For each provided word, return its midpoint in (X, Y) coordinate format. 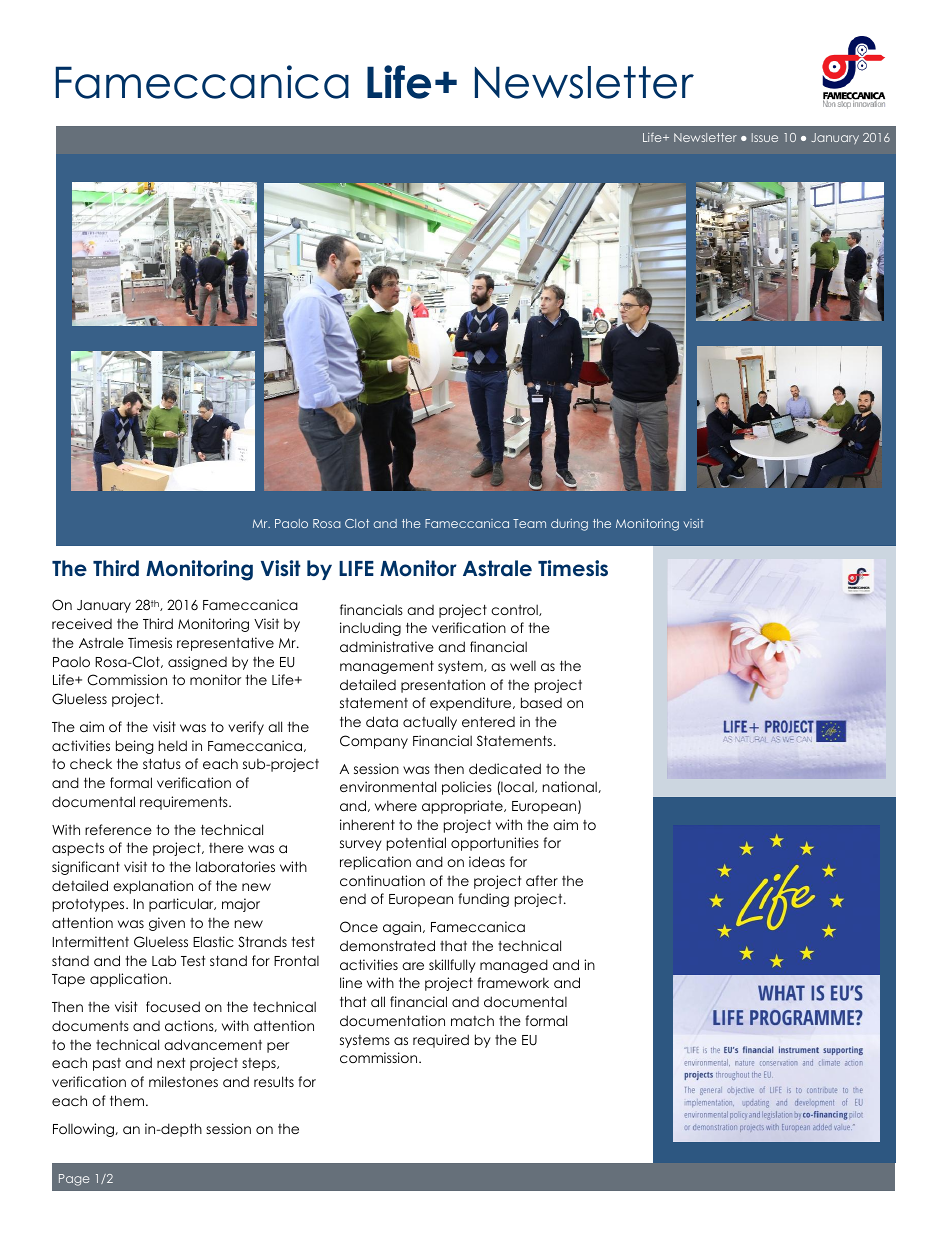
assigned (197, 663)
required (441, 1041)
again (403, 928)
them (128, 1100)
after (542, 880)
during (569, 525)
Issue (765, 137)
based (541, 702)
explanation (153, 887)
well (523, 665)
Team (529, 523)
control (515, 610)
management (387, 667)
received (82, 623)
